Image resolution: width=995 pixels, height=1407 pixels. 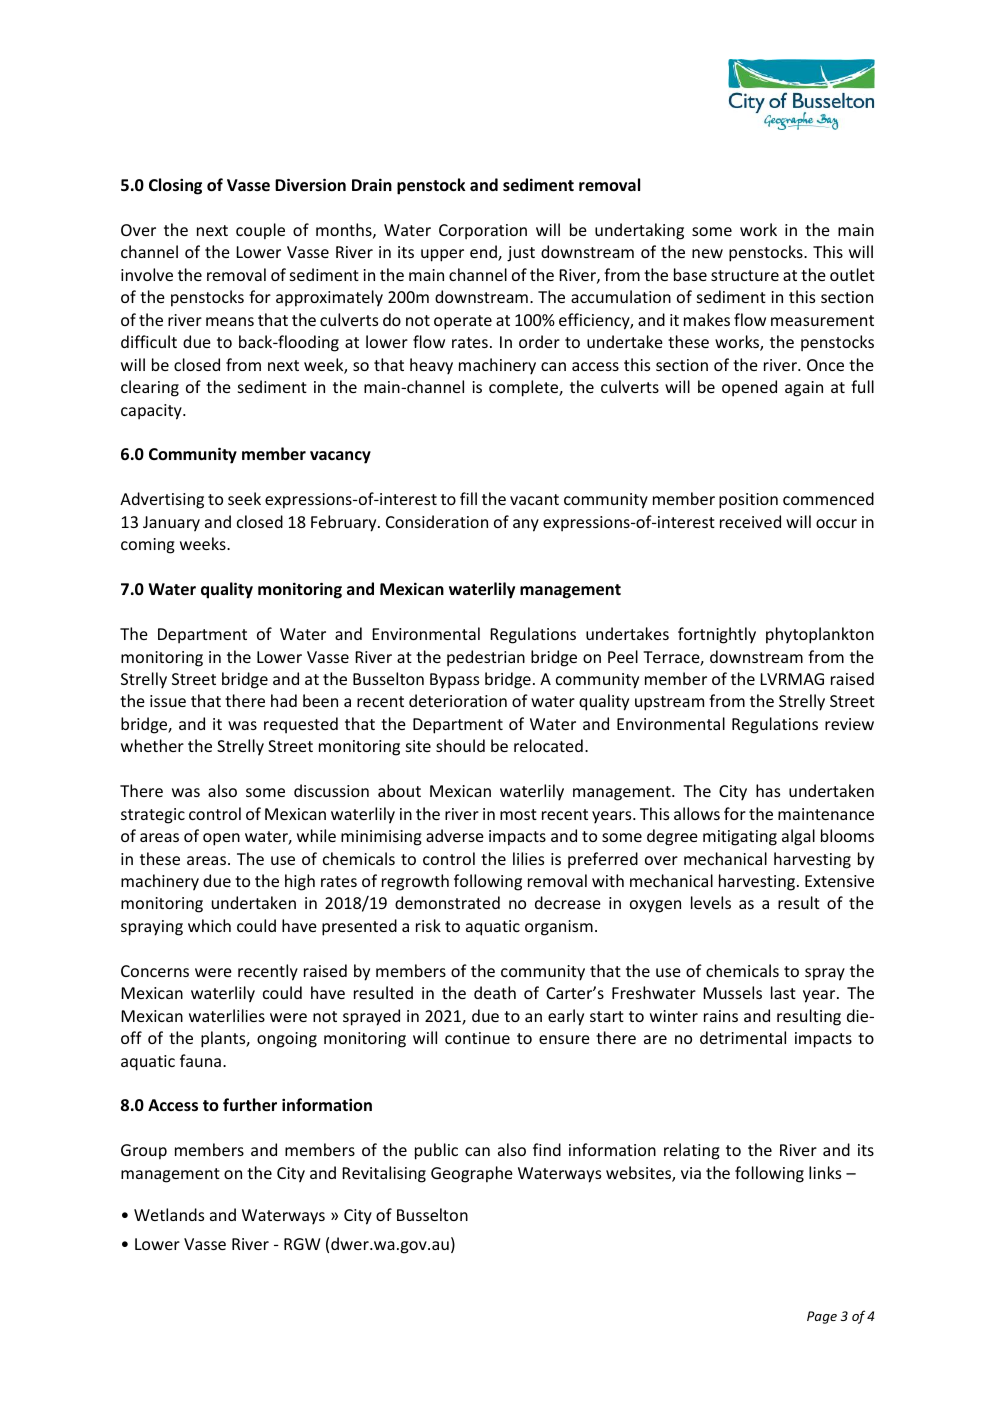 I want to click on should, so click(x=460, y=745).
